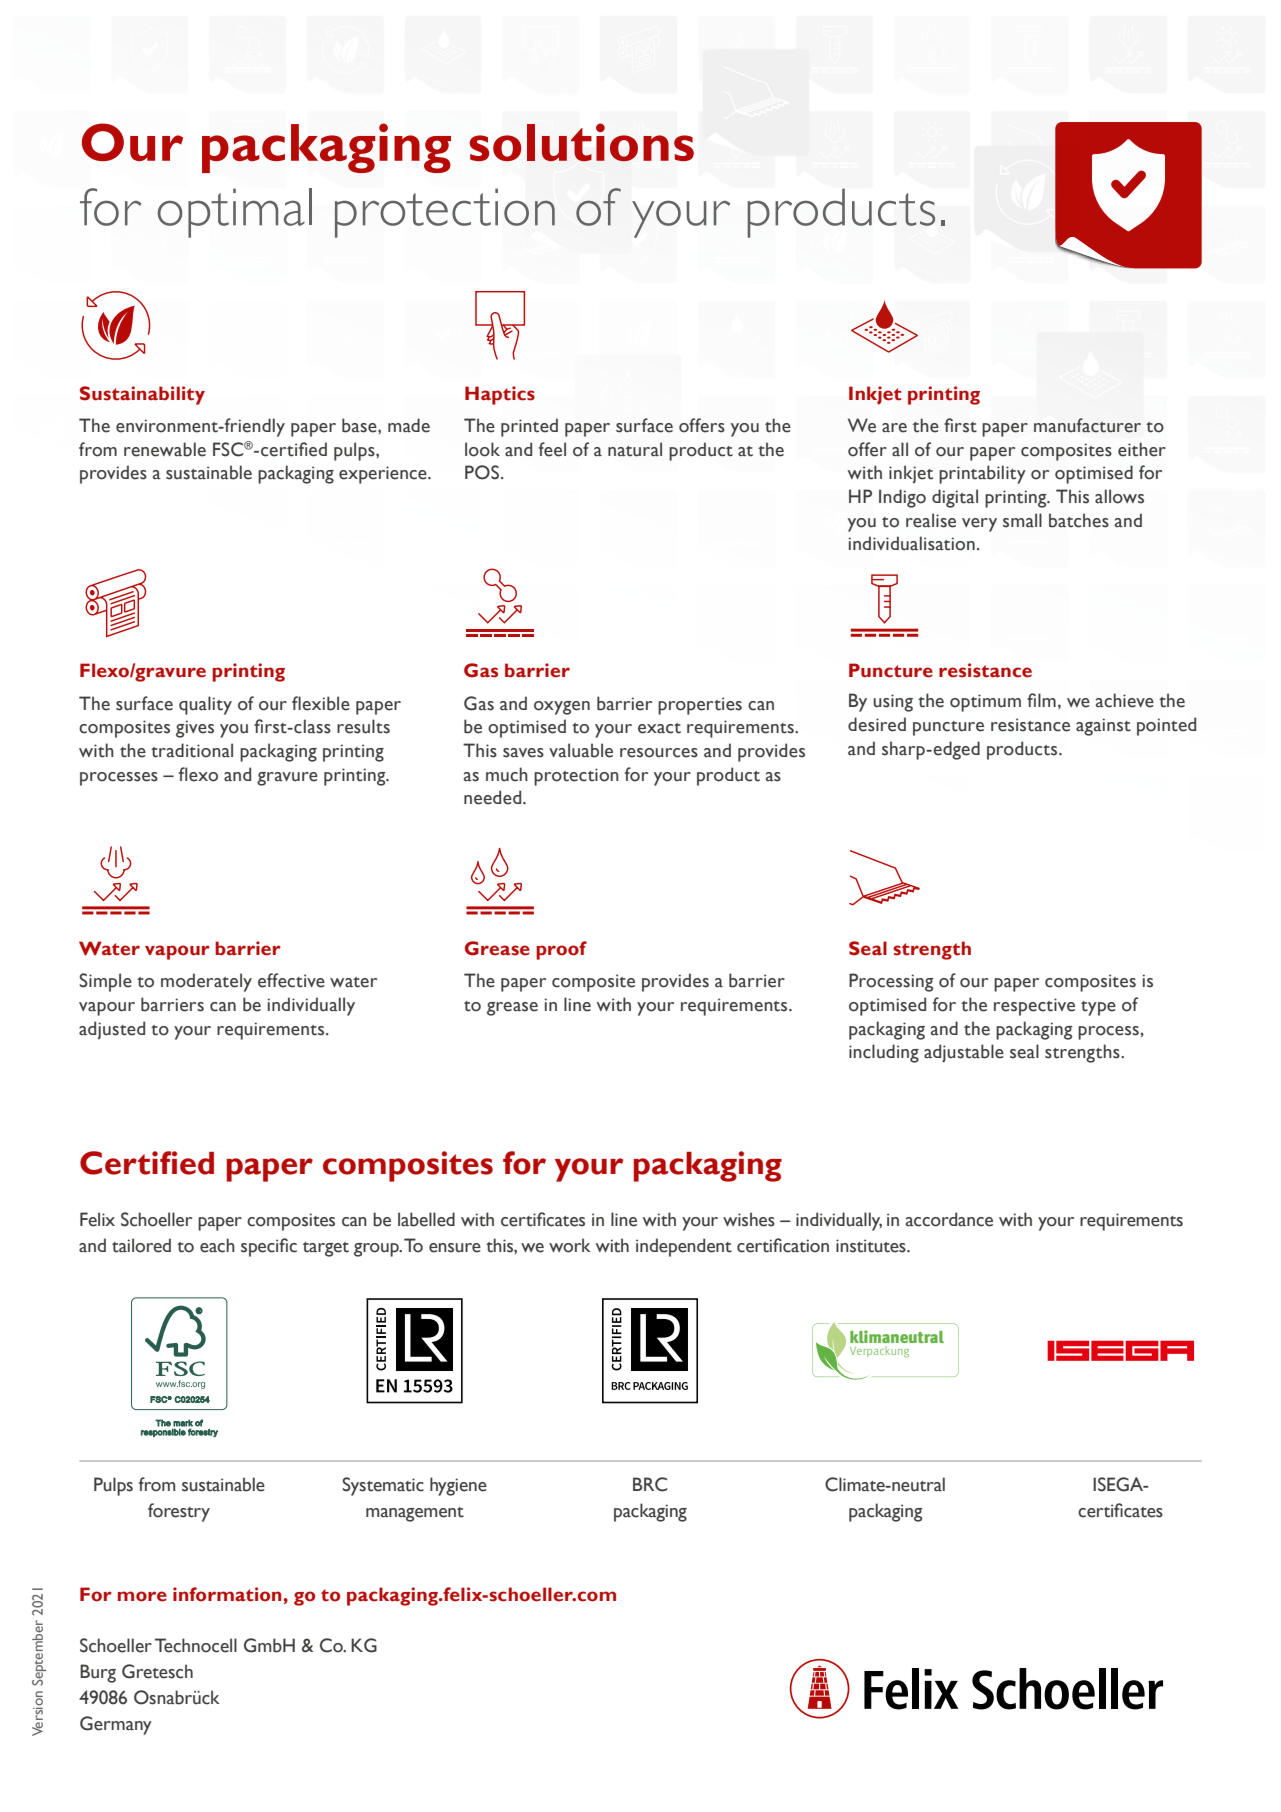 Image resolution: width=1281 pixels, height=1812 pixels. I want to click on solutions, so click(582, 142).
